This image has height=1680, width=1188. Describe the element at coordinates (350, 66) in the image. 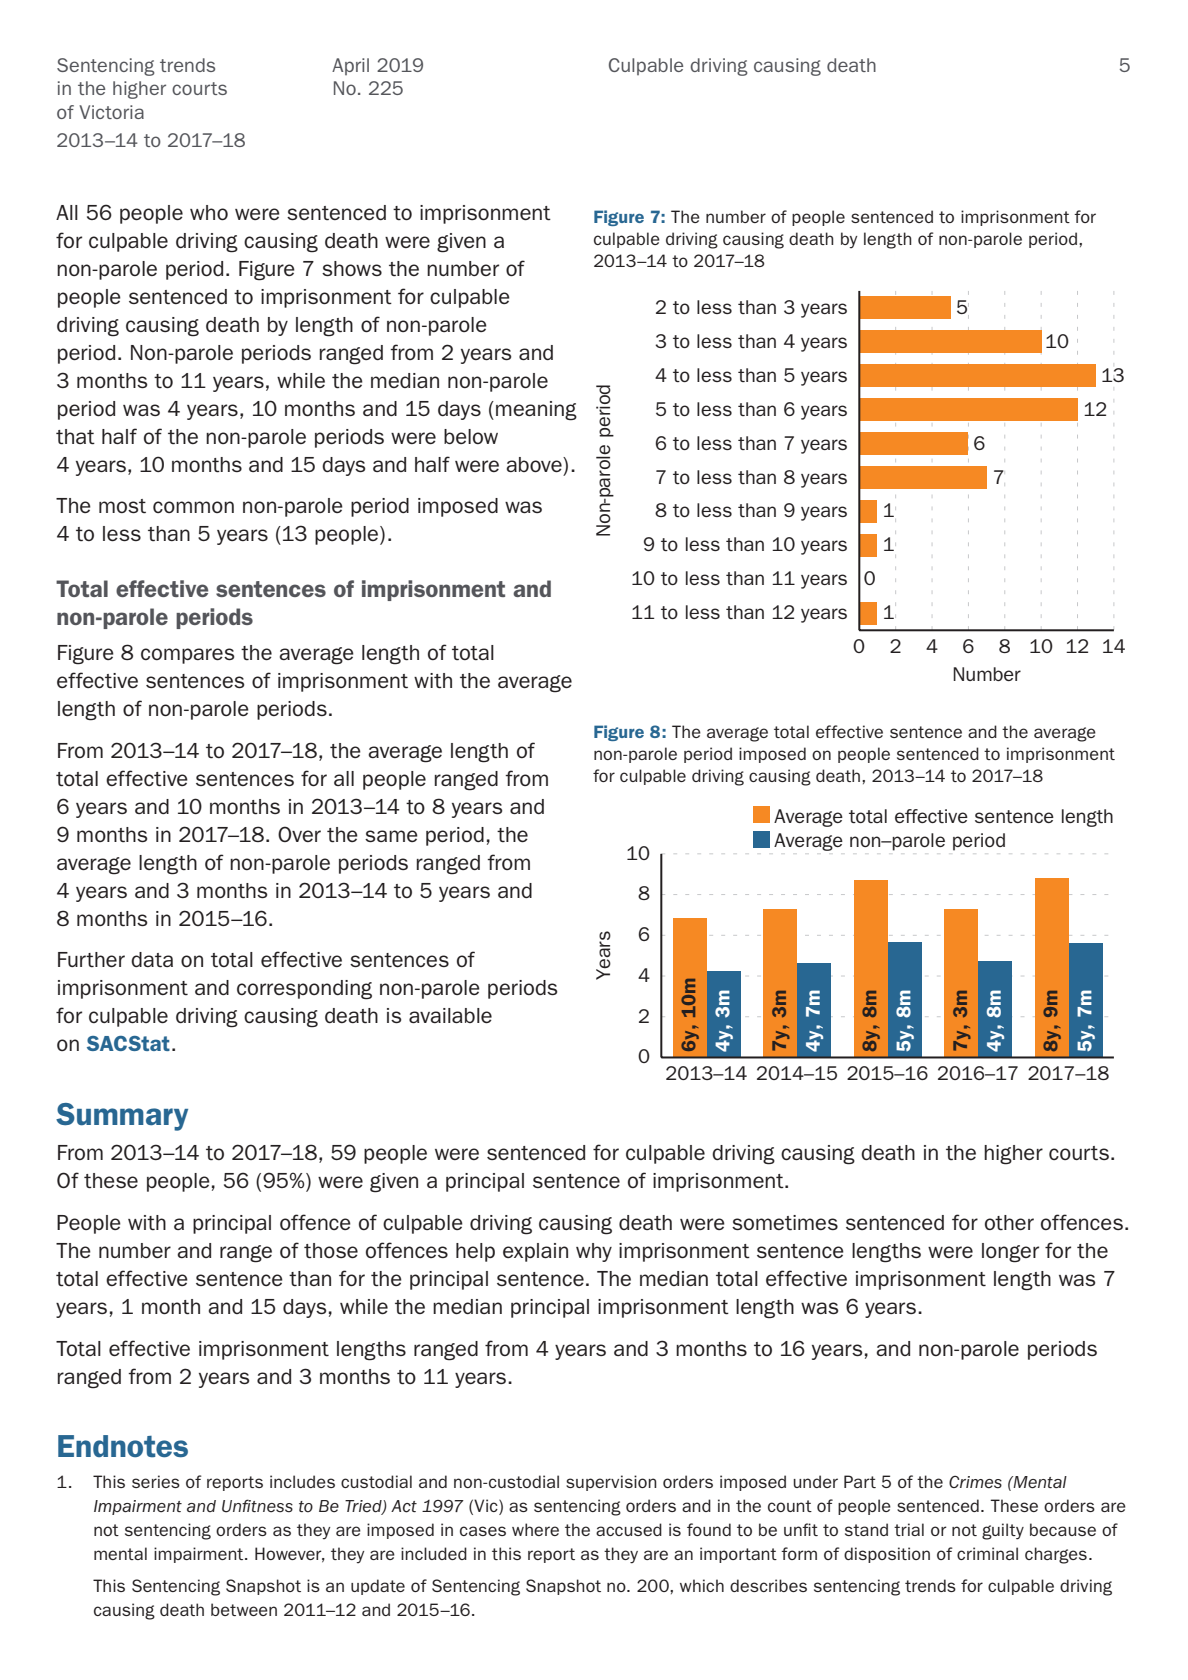

I see `April` at that location.
